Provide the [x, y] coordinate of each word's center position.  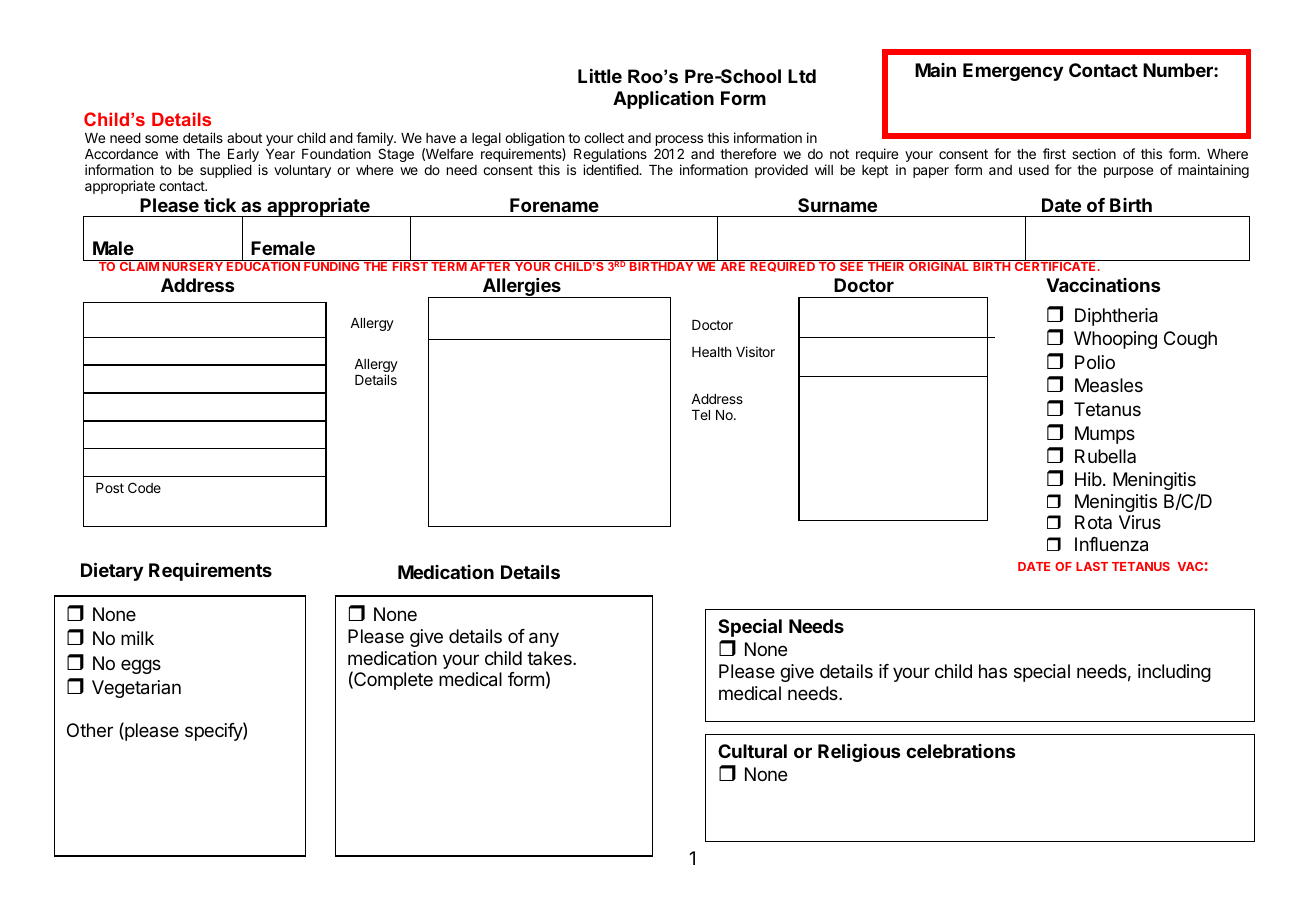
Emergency [1013, 72]
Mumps [1105, 435]
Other [90, 730]
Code [144, 487]
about [244, 138]
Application [663, 100]
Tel [701, 415]
